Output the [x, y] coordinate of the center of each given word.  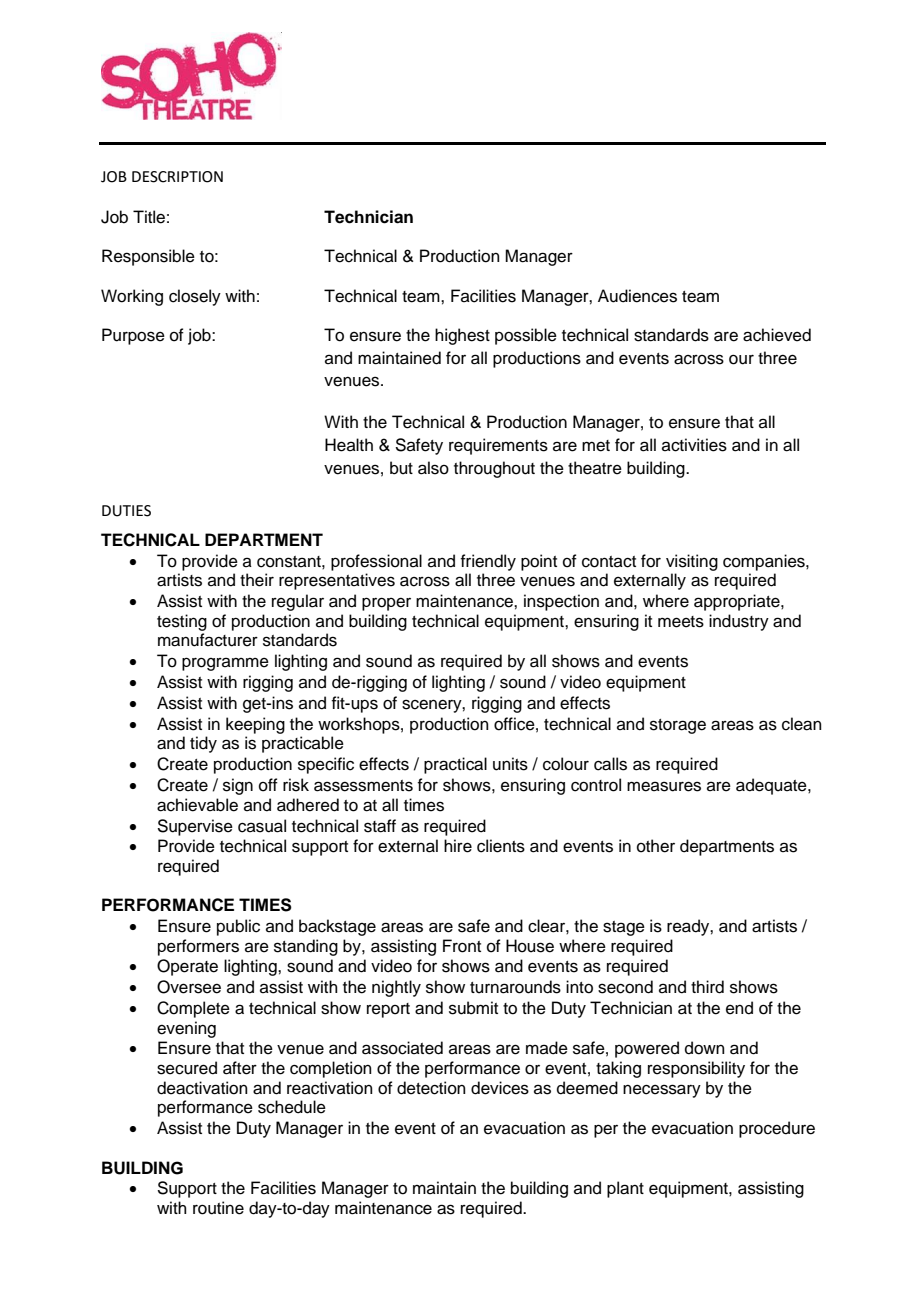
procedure [777, 1129]
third [707, 987]
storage [678, 726]
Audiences [637, 296]
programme [225, 664]
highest [462, 336]
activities [694, 445]
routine [218, 1208]
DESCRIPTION [177, 177]
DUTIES [126, 511]
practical [455, 765]
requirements [498, 446]
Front [462, 946]
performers [198, 947]
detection [431, 1088]
